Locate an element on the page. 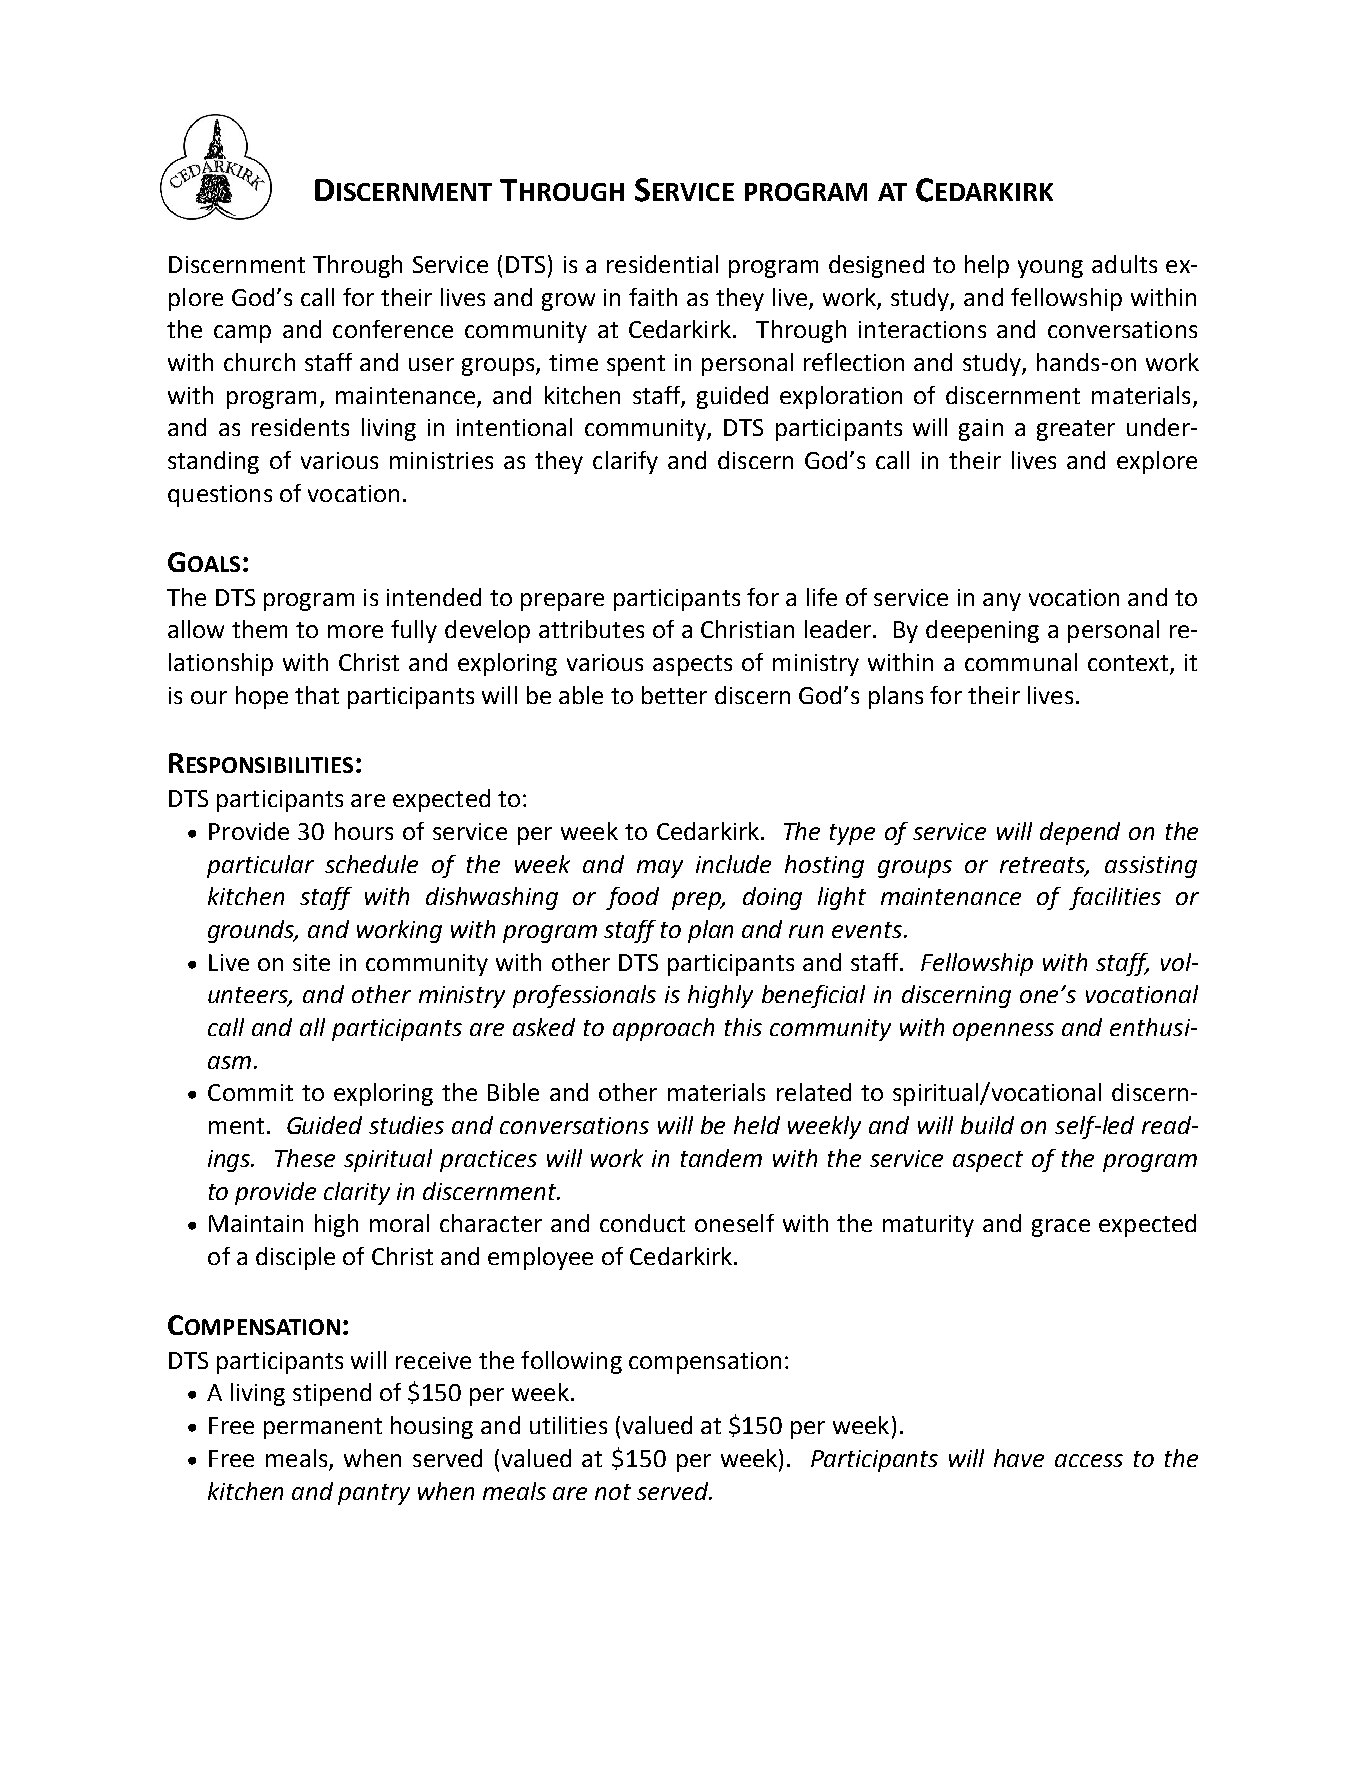  may is located at coordinates (660, 869).
